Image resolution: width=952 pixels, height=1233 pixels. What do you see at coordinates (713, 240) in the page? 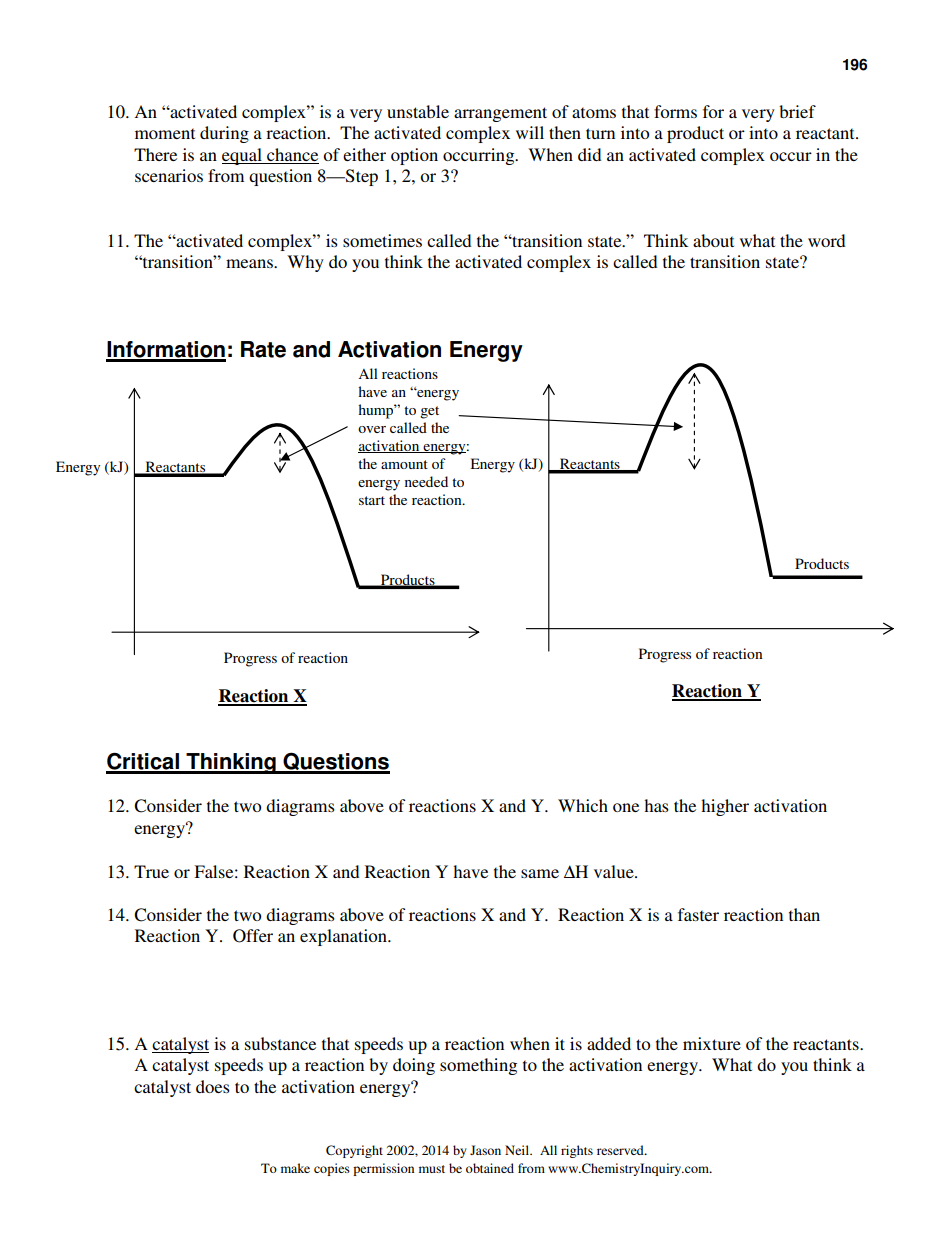
I see `about` at bounding box center [713, 240].
